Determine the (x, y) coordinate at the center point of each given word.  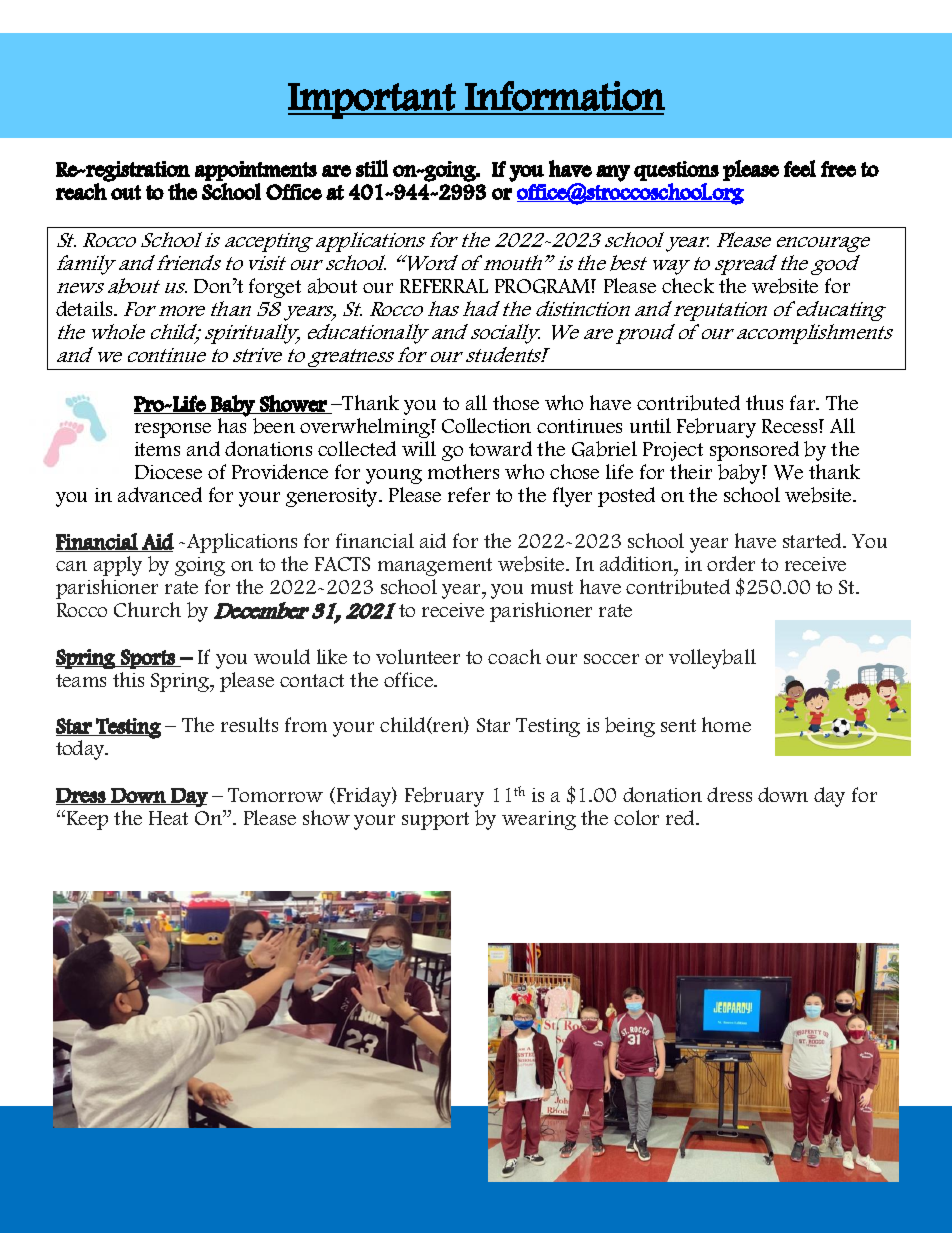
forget (275, 288)
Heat (168, 818)
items (157, 449)
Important (372, 101)
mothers (463, 471)
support (435, 821)
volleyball (712, 659)
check (688, 285)
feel (800, 168)
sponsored (754, 451)
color (636, 817)
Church (147, 609)
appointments (256, 171)
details (85, 308)
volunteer (418, 656)
